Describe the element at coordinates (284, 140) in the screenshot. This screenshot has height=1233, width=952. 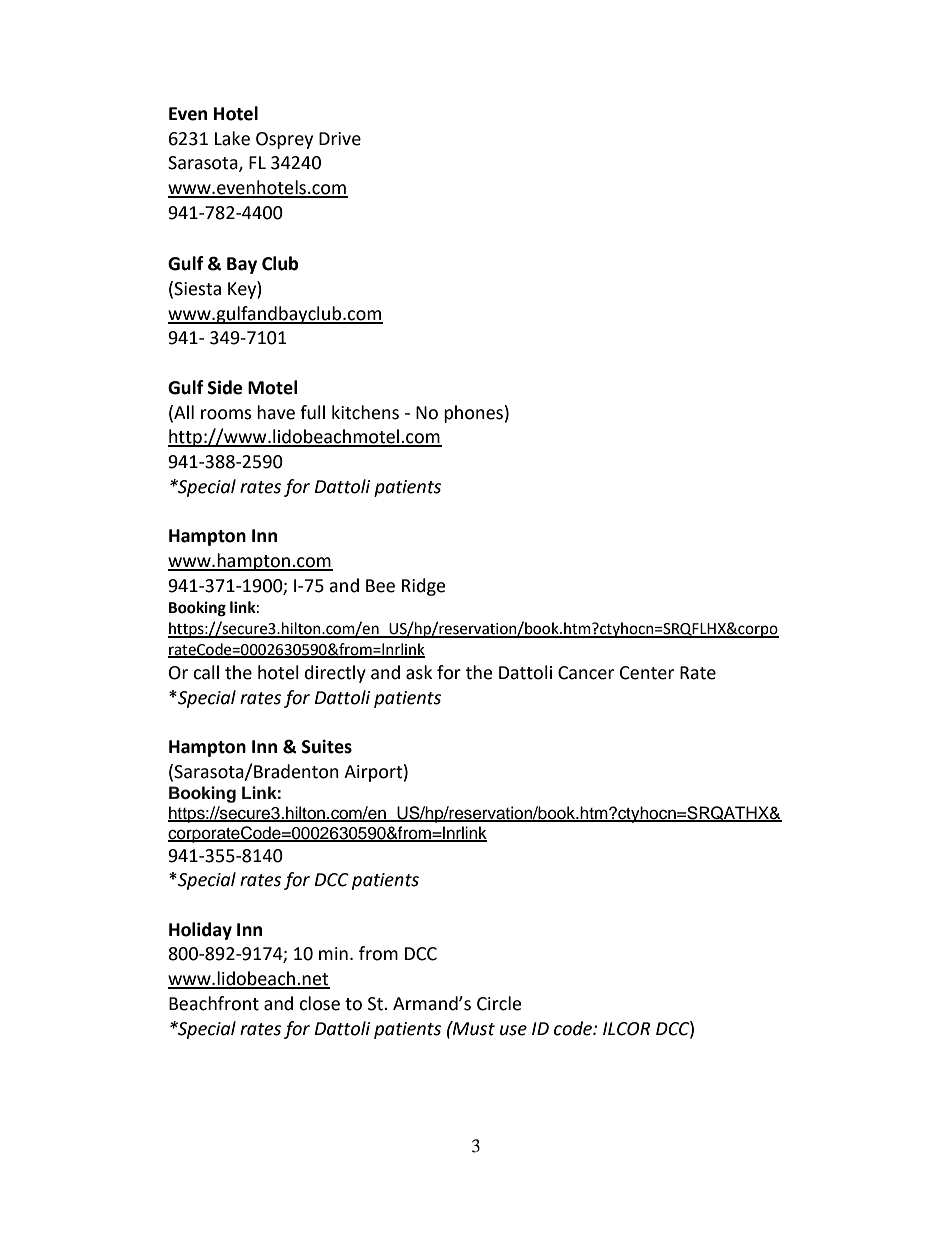
I see `Osprey` at that location.
